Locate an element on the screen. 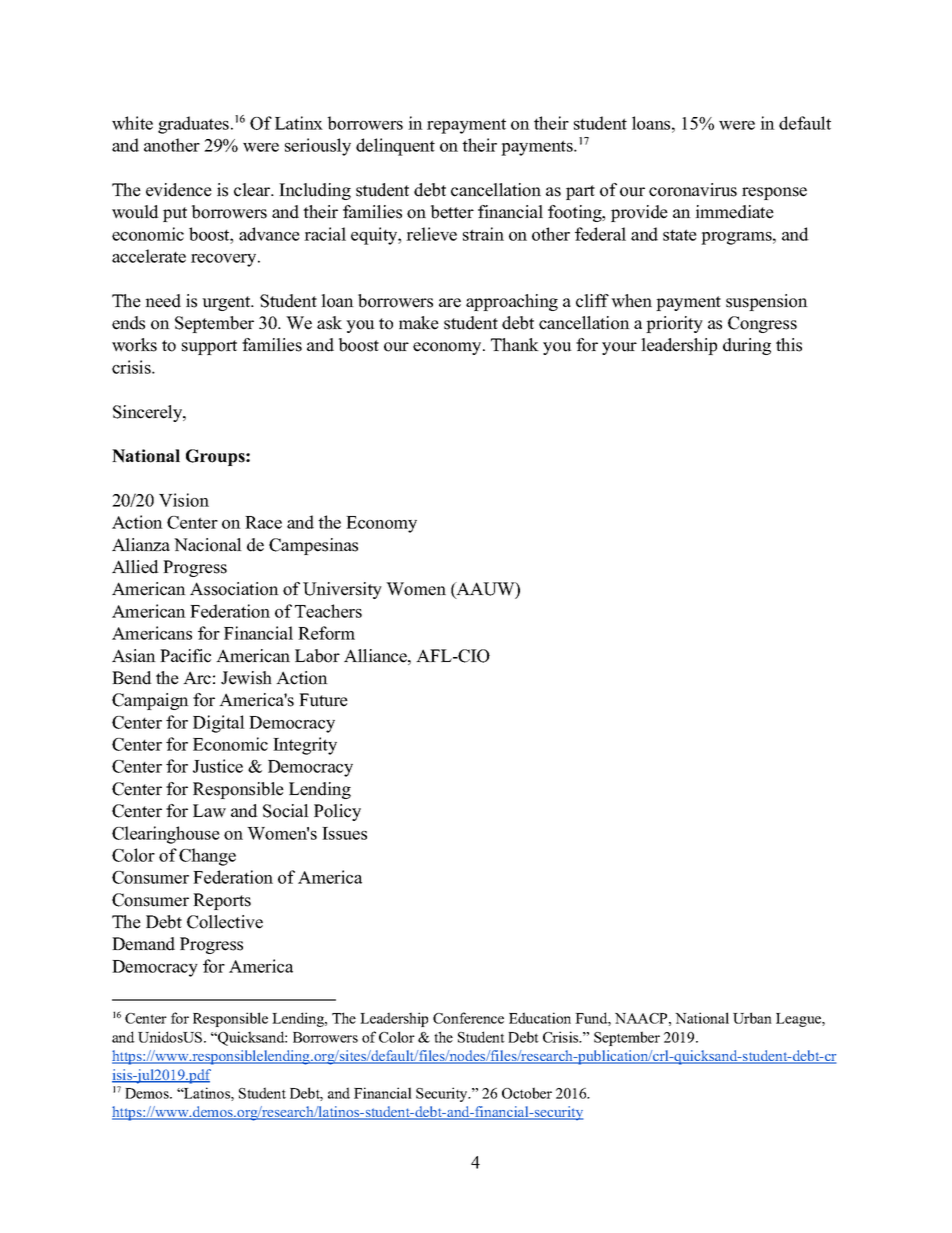 The image size is (952, 1233). Demand is located at coordinates (143, 944).
